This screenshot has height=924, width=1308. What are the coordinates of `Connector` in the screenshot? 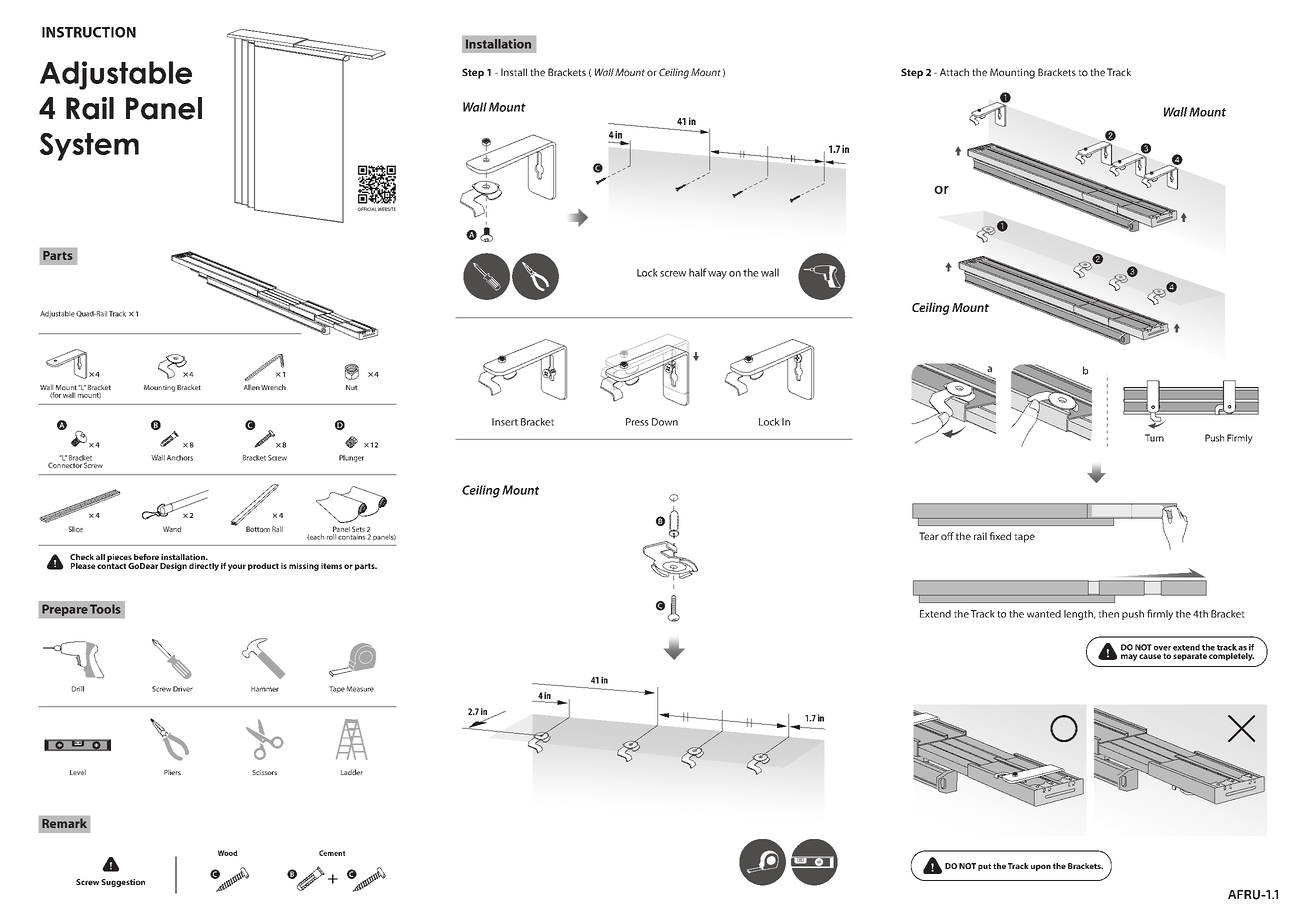 It's located at (66, 464).
